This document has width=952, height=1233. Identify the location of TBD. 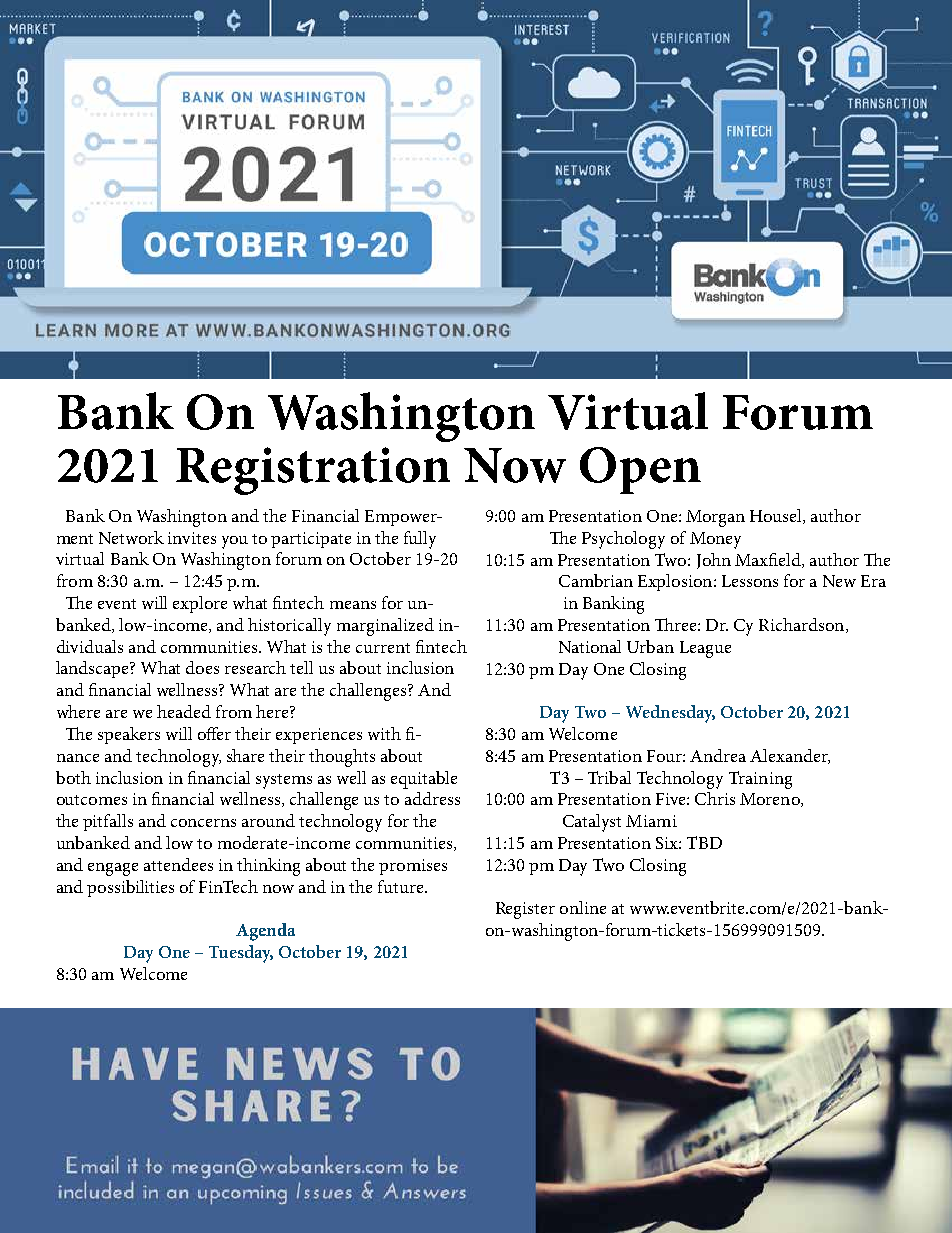
(704, 842).
